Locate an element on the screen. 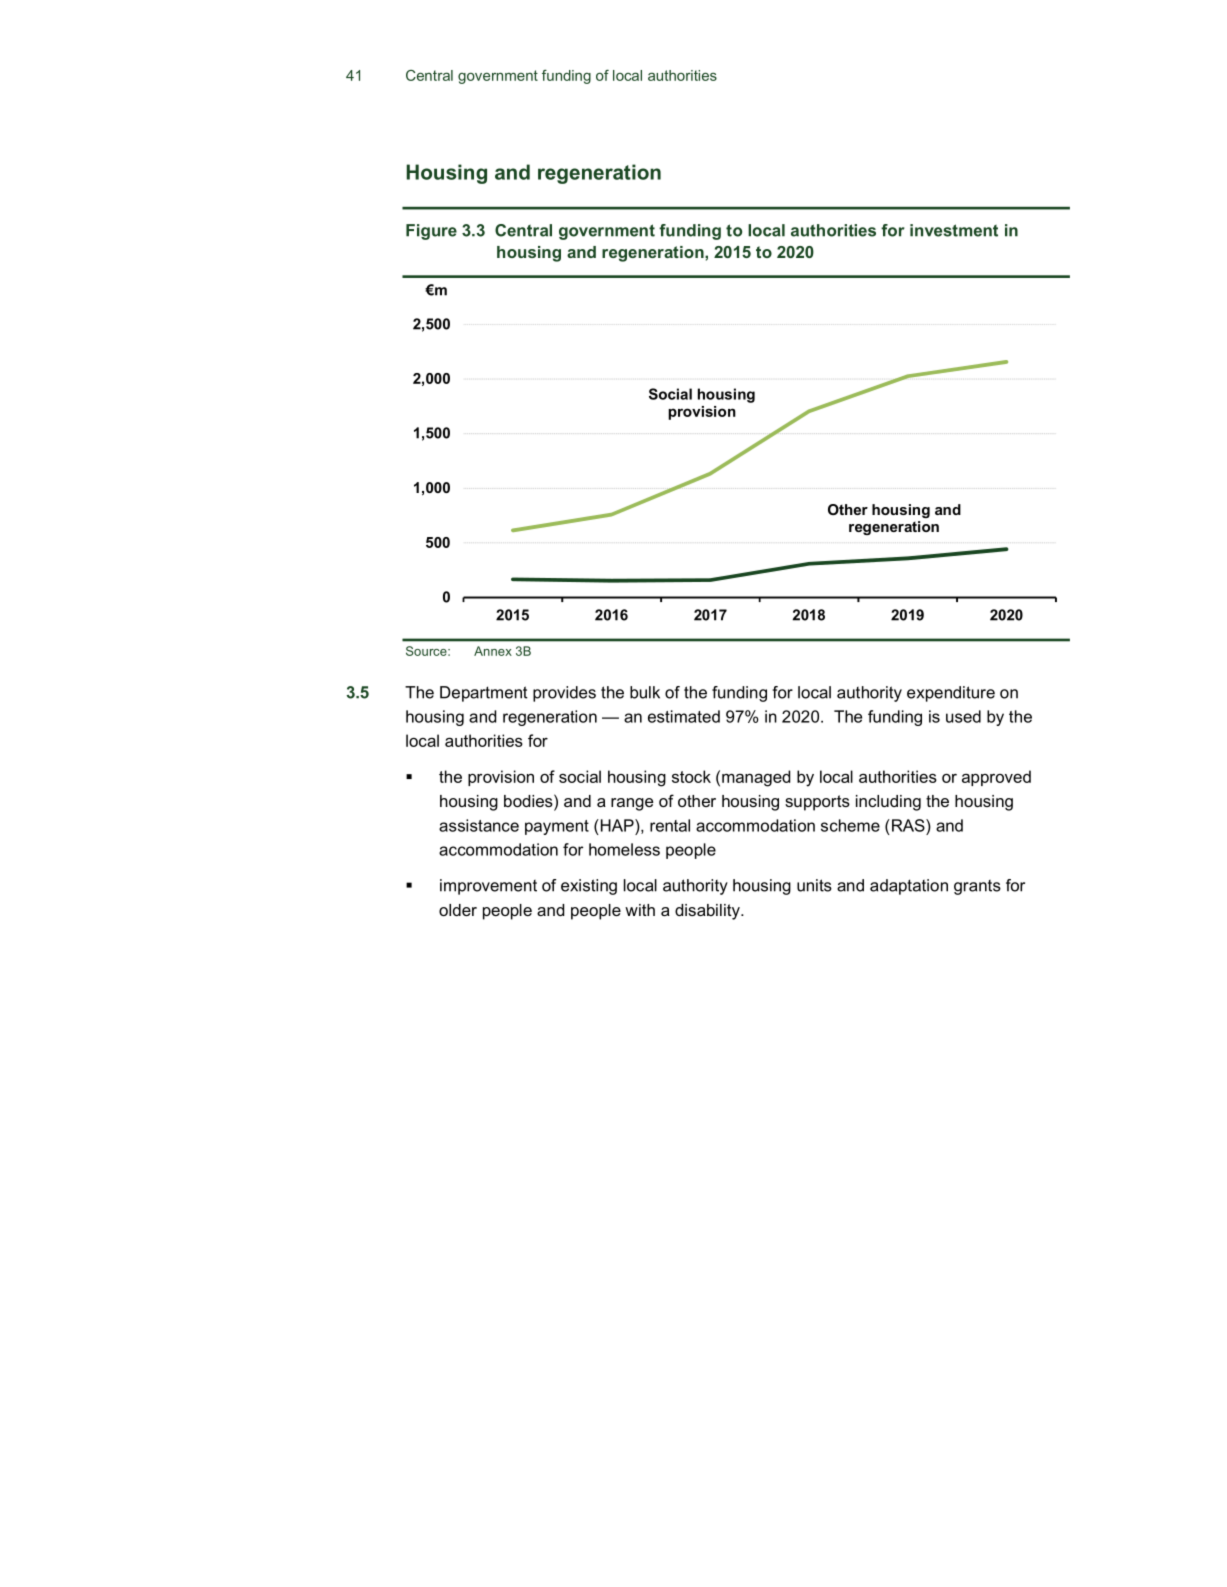 Image resolution: width=1227 pixels, height=1587 pixels. investment is located at coordinates (954, 230).
